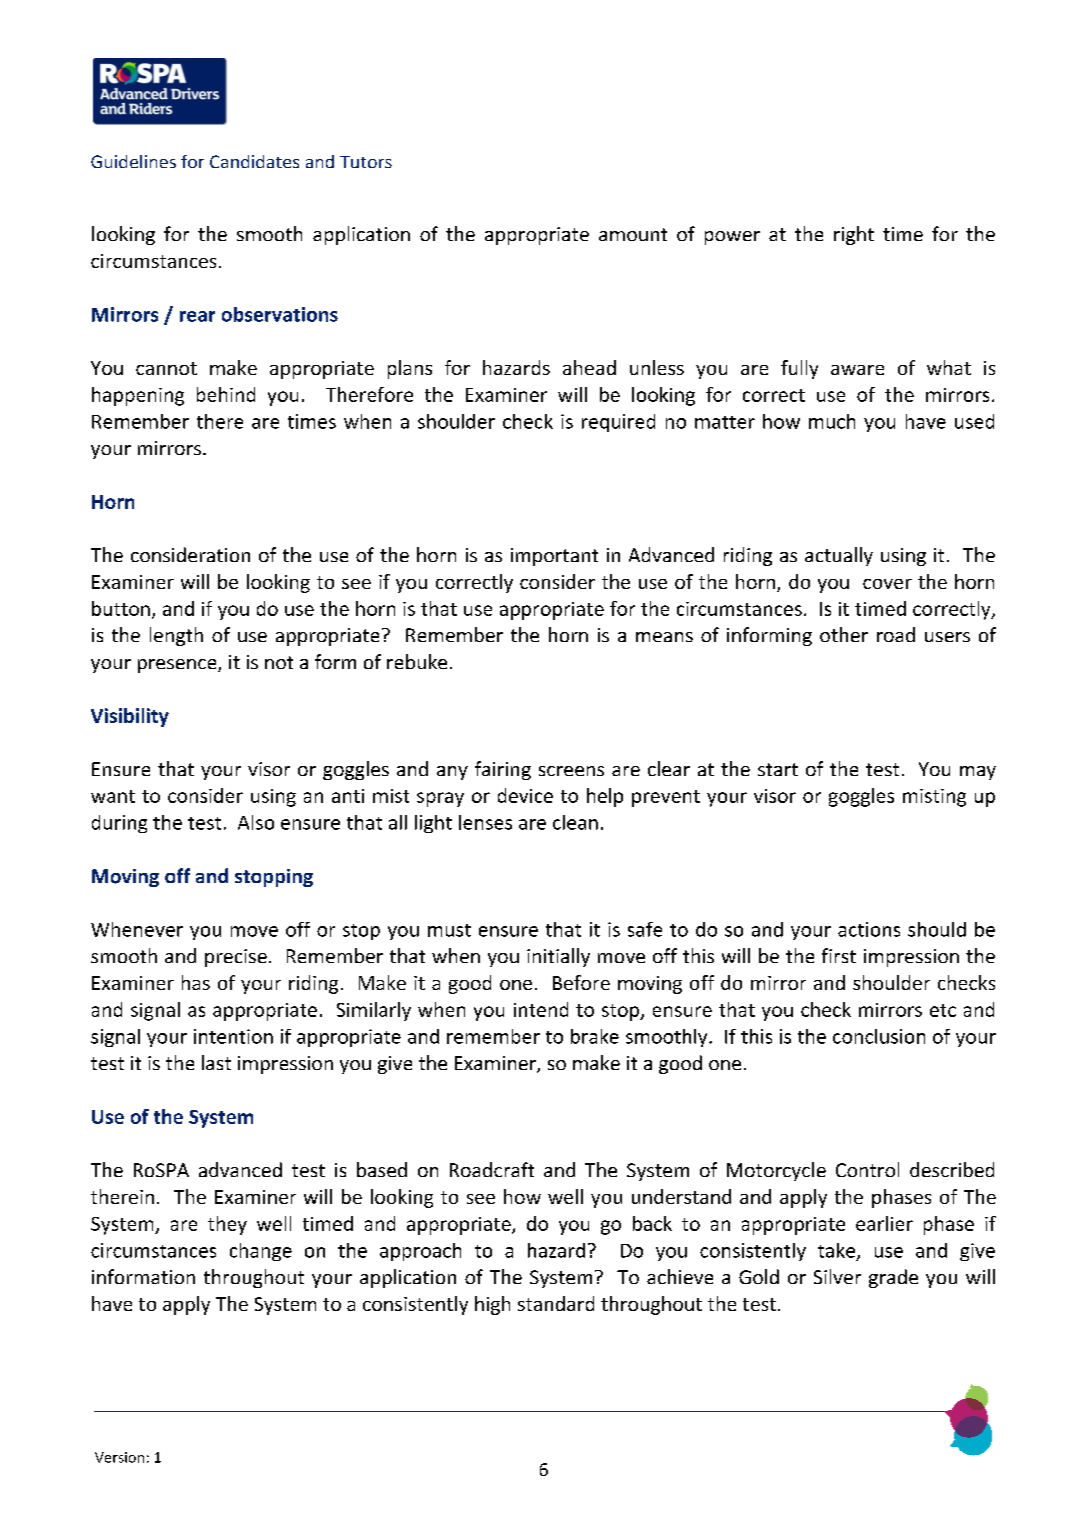  I want to click on they, so click(227, 1225).
